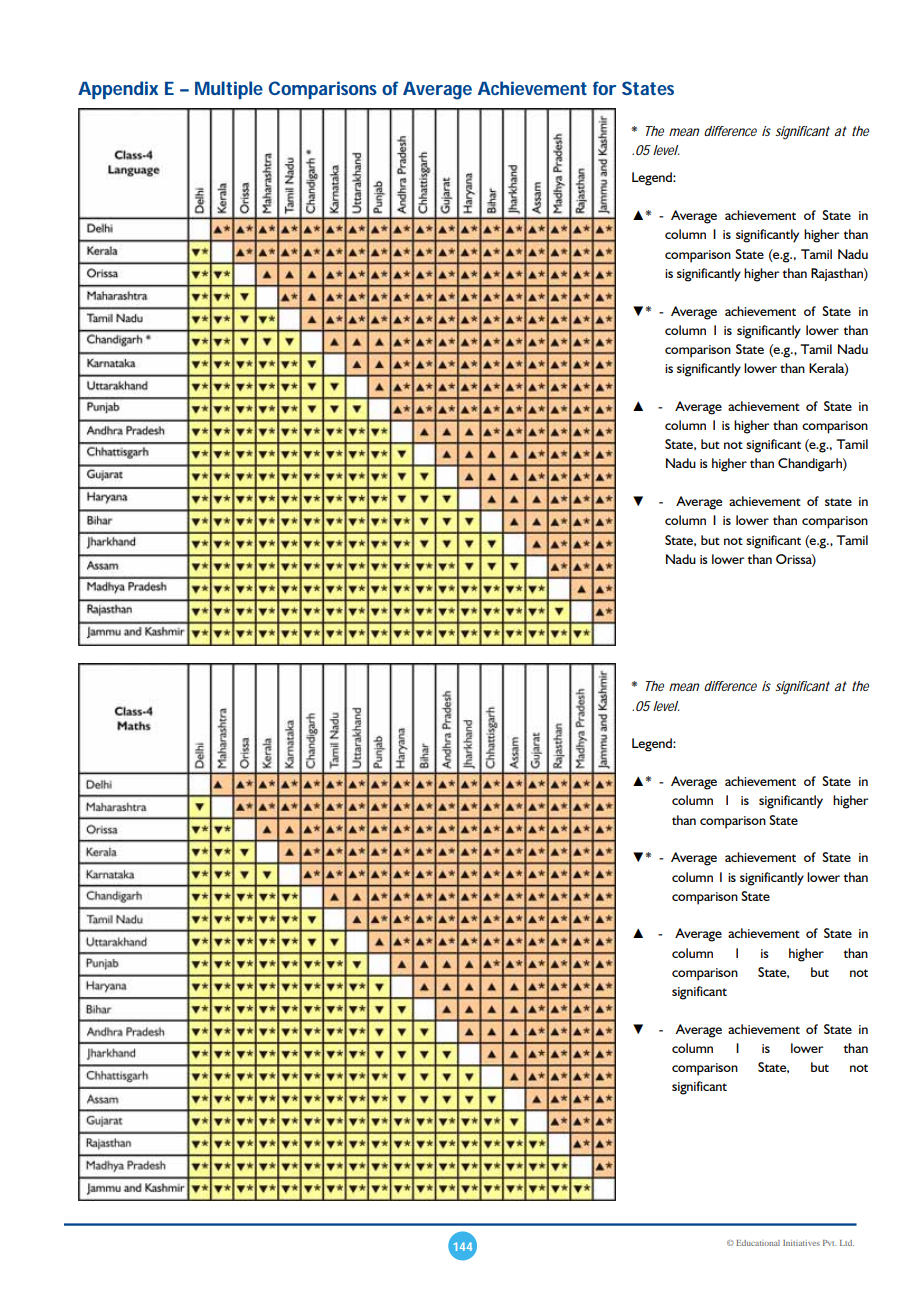 This screenshot has width=924, height=1308. I want to click on for, so click(604, 88).
